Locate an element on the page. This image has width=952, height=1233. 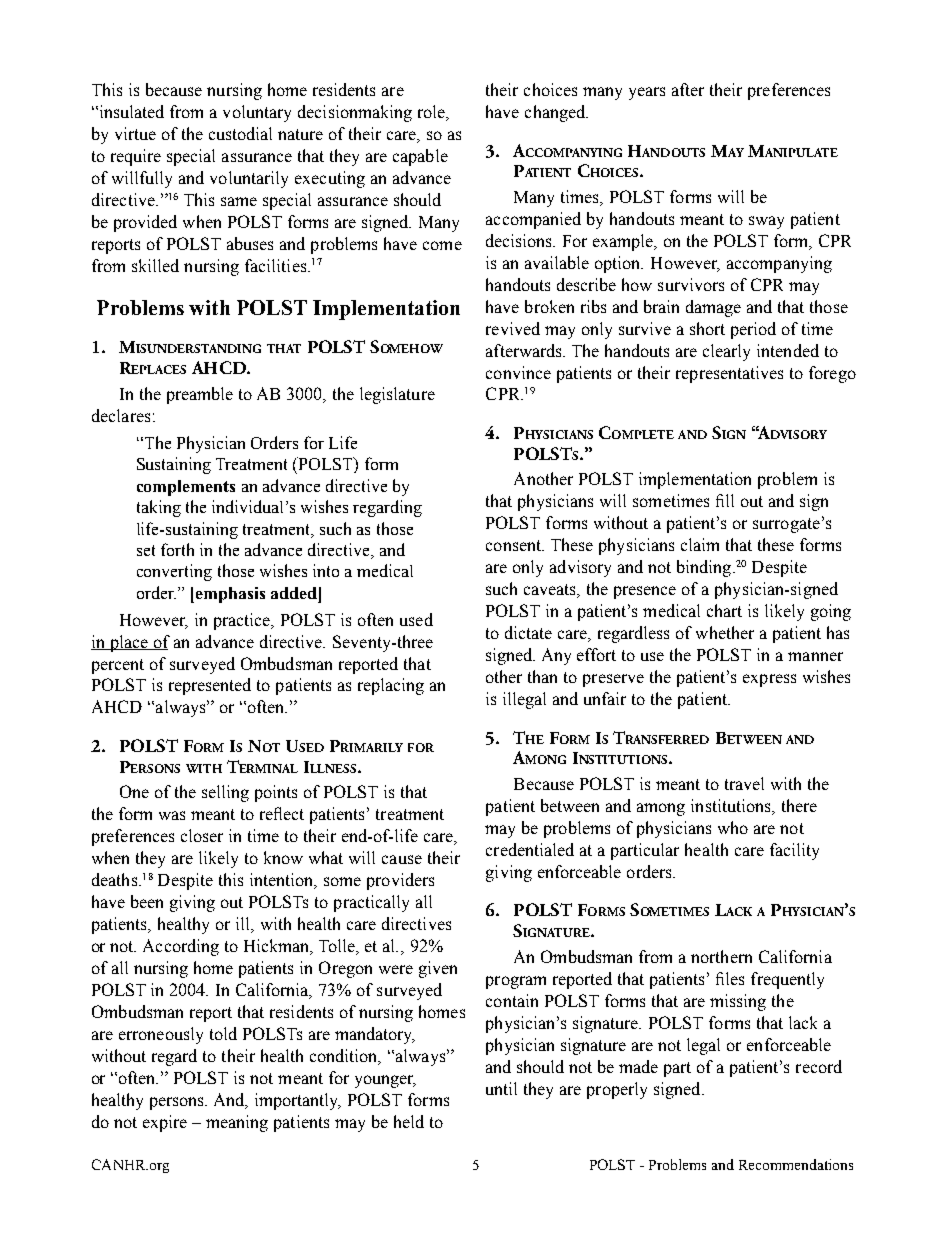
credentialed is located at coordinates (530, 849).
